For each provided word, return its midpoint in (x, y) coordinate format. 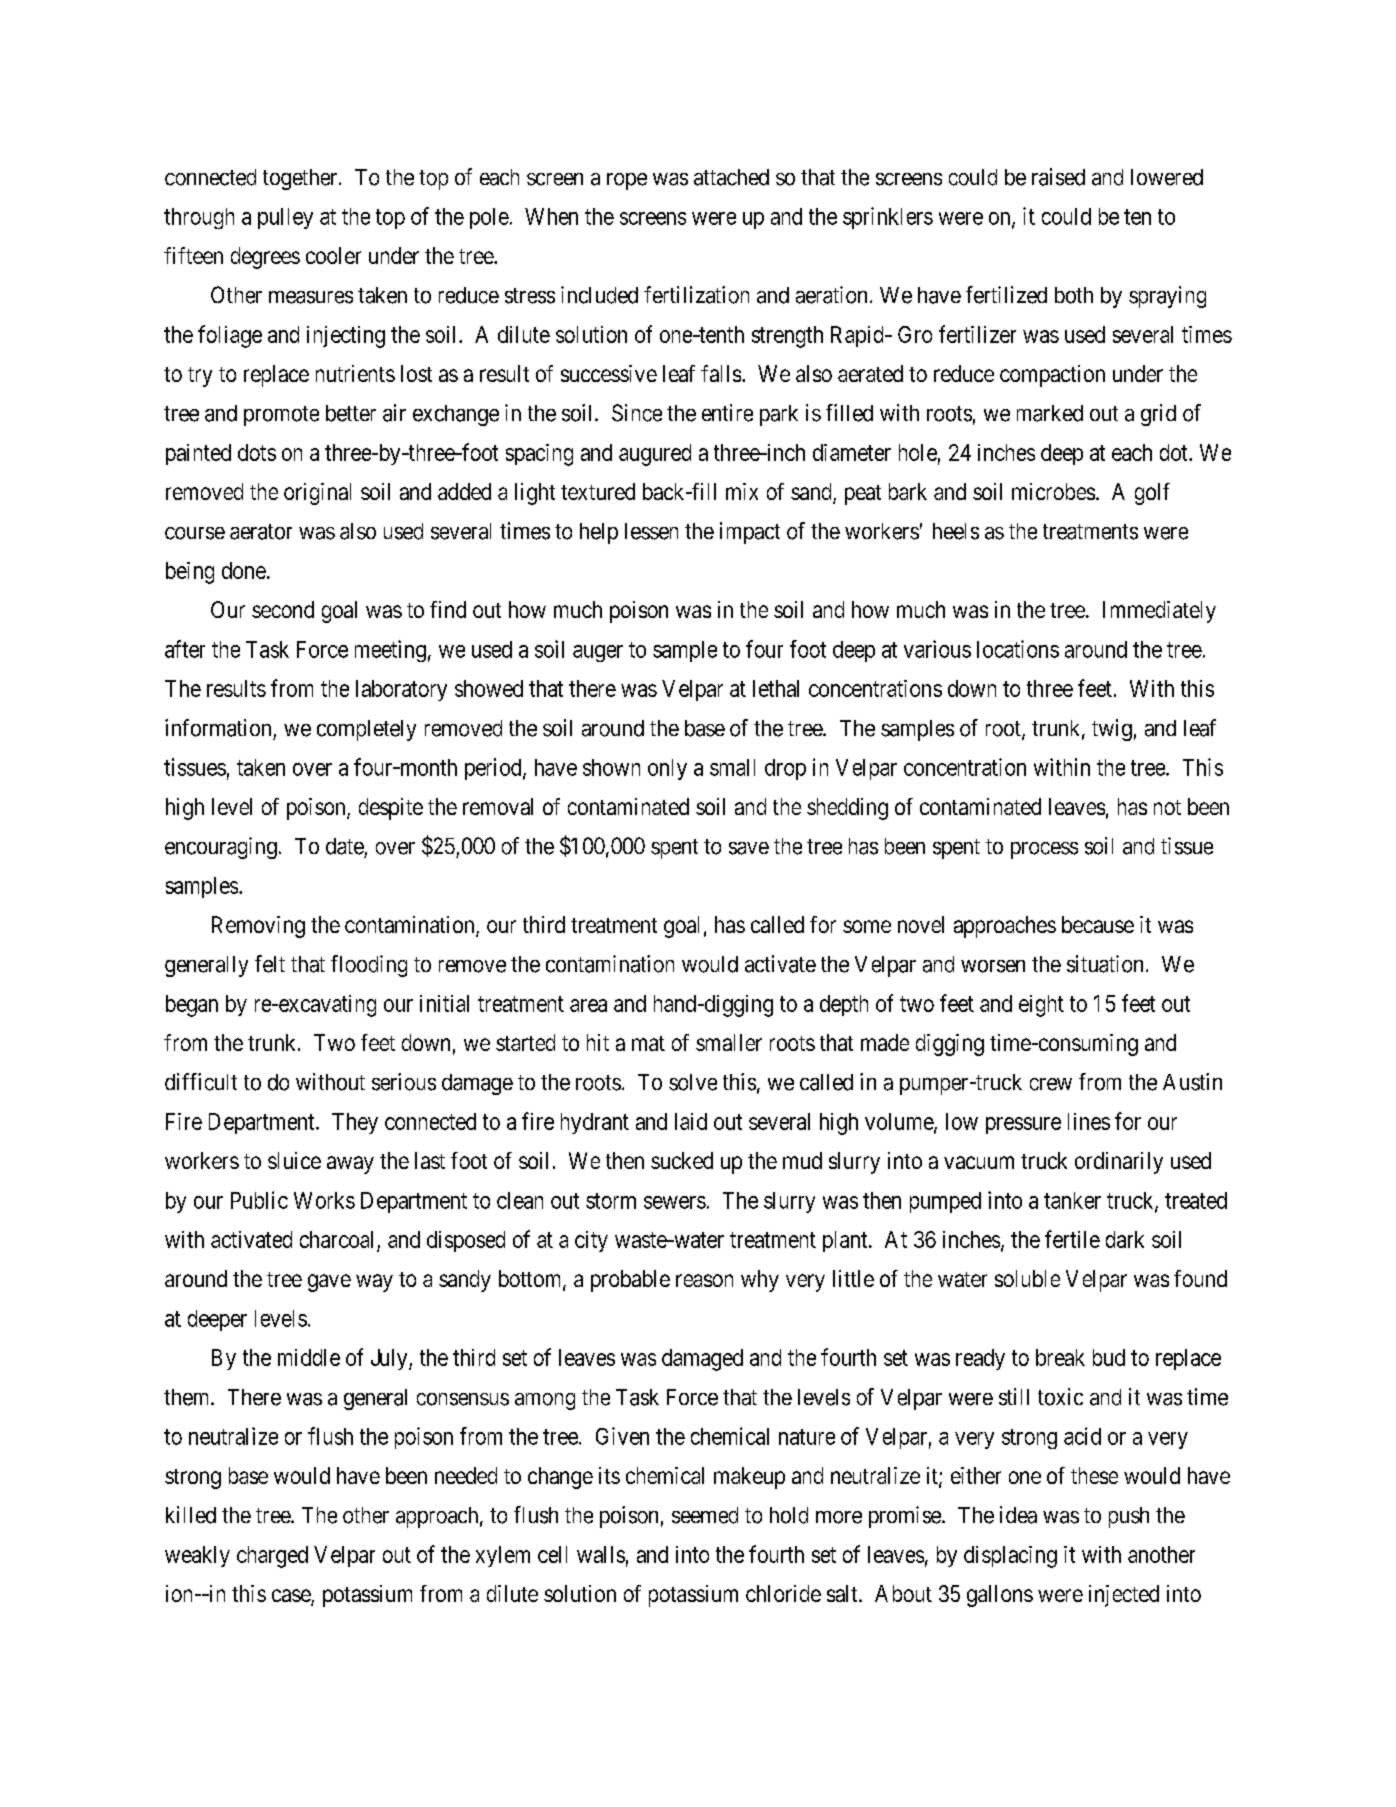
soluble (1027, 1278)
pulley (285, 218)
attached (731, 177)
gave (329, 1283)
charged (272, 1557)
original (317, 494)
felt (270, 964)
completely (366, 730)
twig (1112, 730)
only (667, 769)
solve (693, 1082)
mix (742, 491)
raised (1058, 177)
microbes (1053, 491)
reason (704, 1280)
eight (1041, 1006)
